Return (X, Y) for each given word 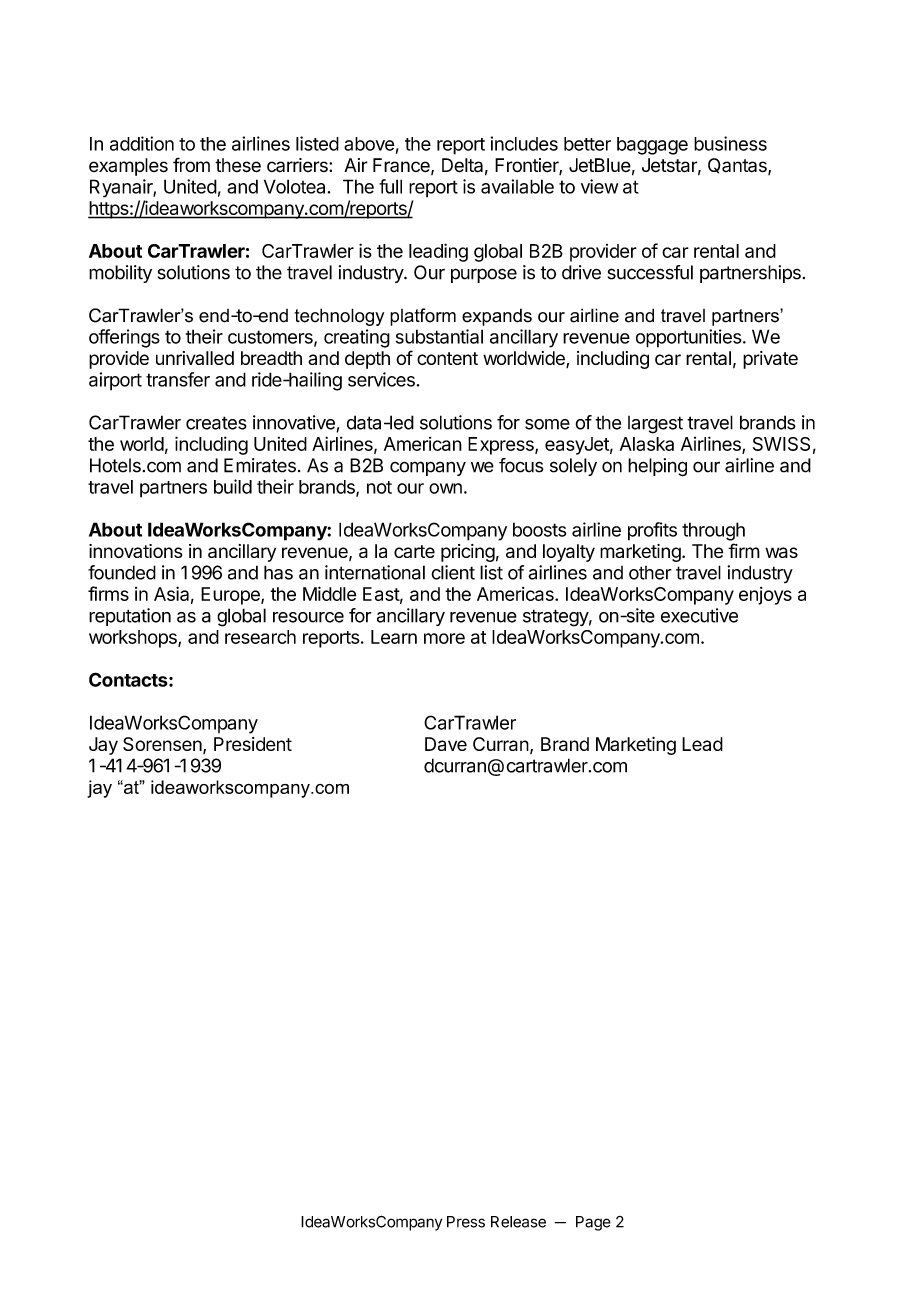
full (390, 186)
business (730, 143)
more (444, 638)
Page (593, 1223)
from (191, 165)
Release (518, 1222)
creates (216, 423)
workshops (134, 639)
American (423, 444)
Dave (446, 744)
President (253, 744)
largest (655, 425)
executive (699, 615)
